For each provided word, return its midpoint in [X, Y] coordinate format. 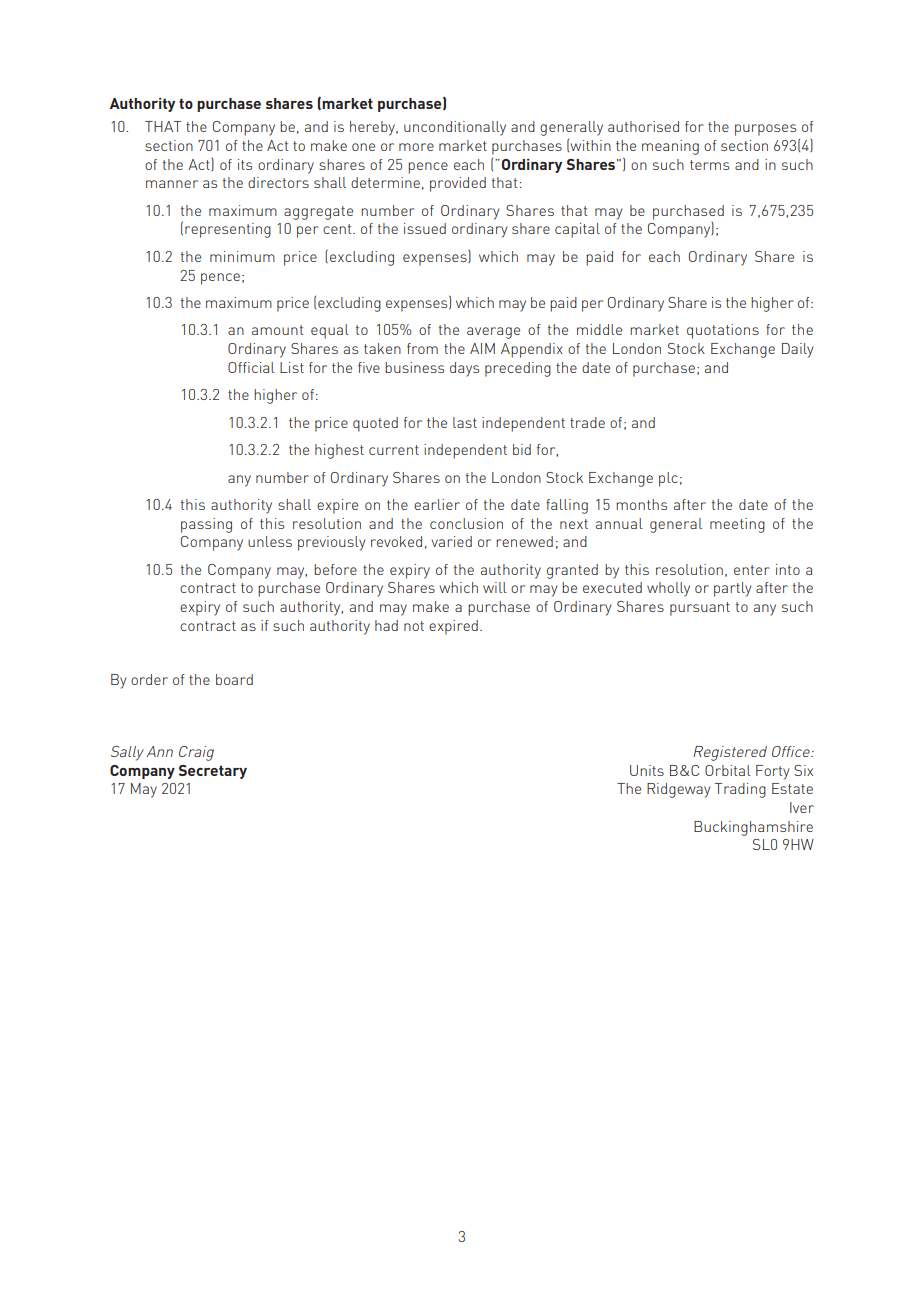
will [495, 587]
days [464, 369]
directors [278, 182]
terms [709, 165]
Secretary [213, 772]
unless [270, 541]
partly [732, 589]
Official [251, 367]
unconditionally [455, 128]
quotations [723, 331]
